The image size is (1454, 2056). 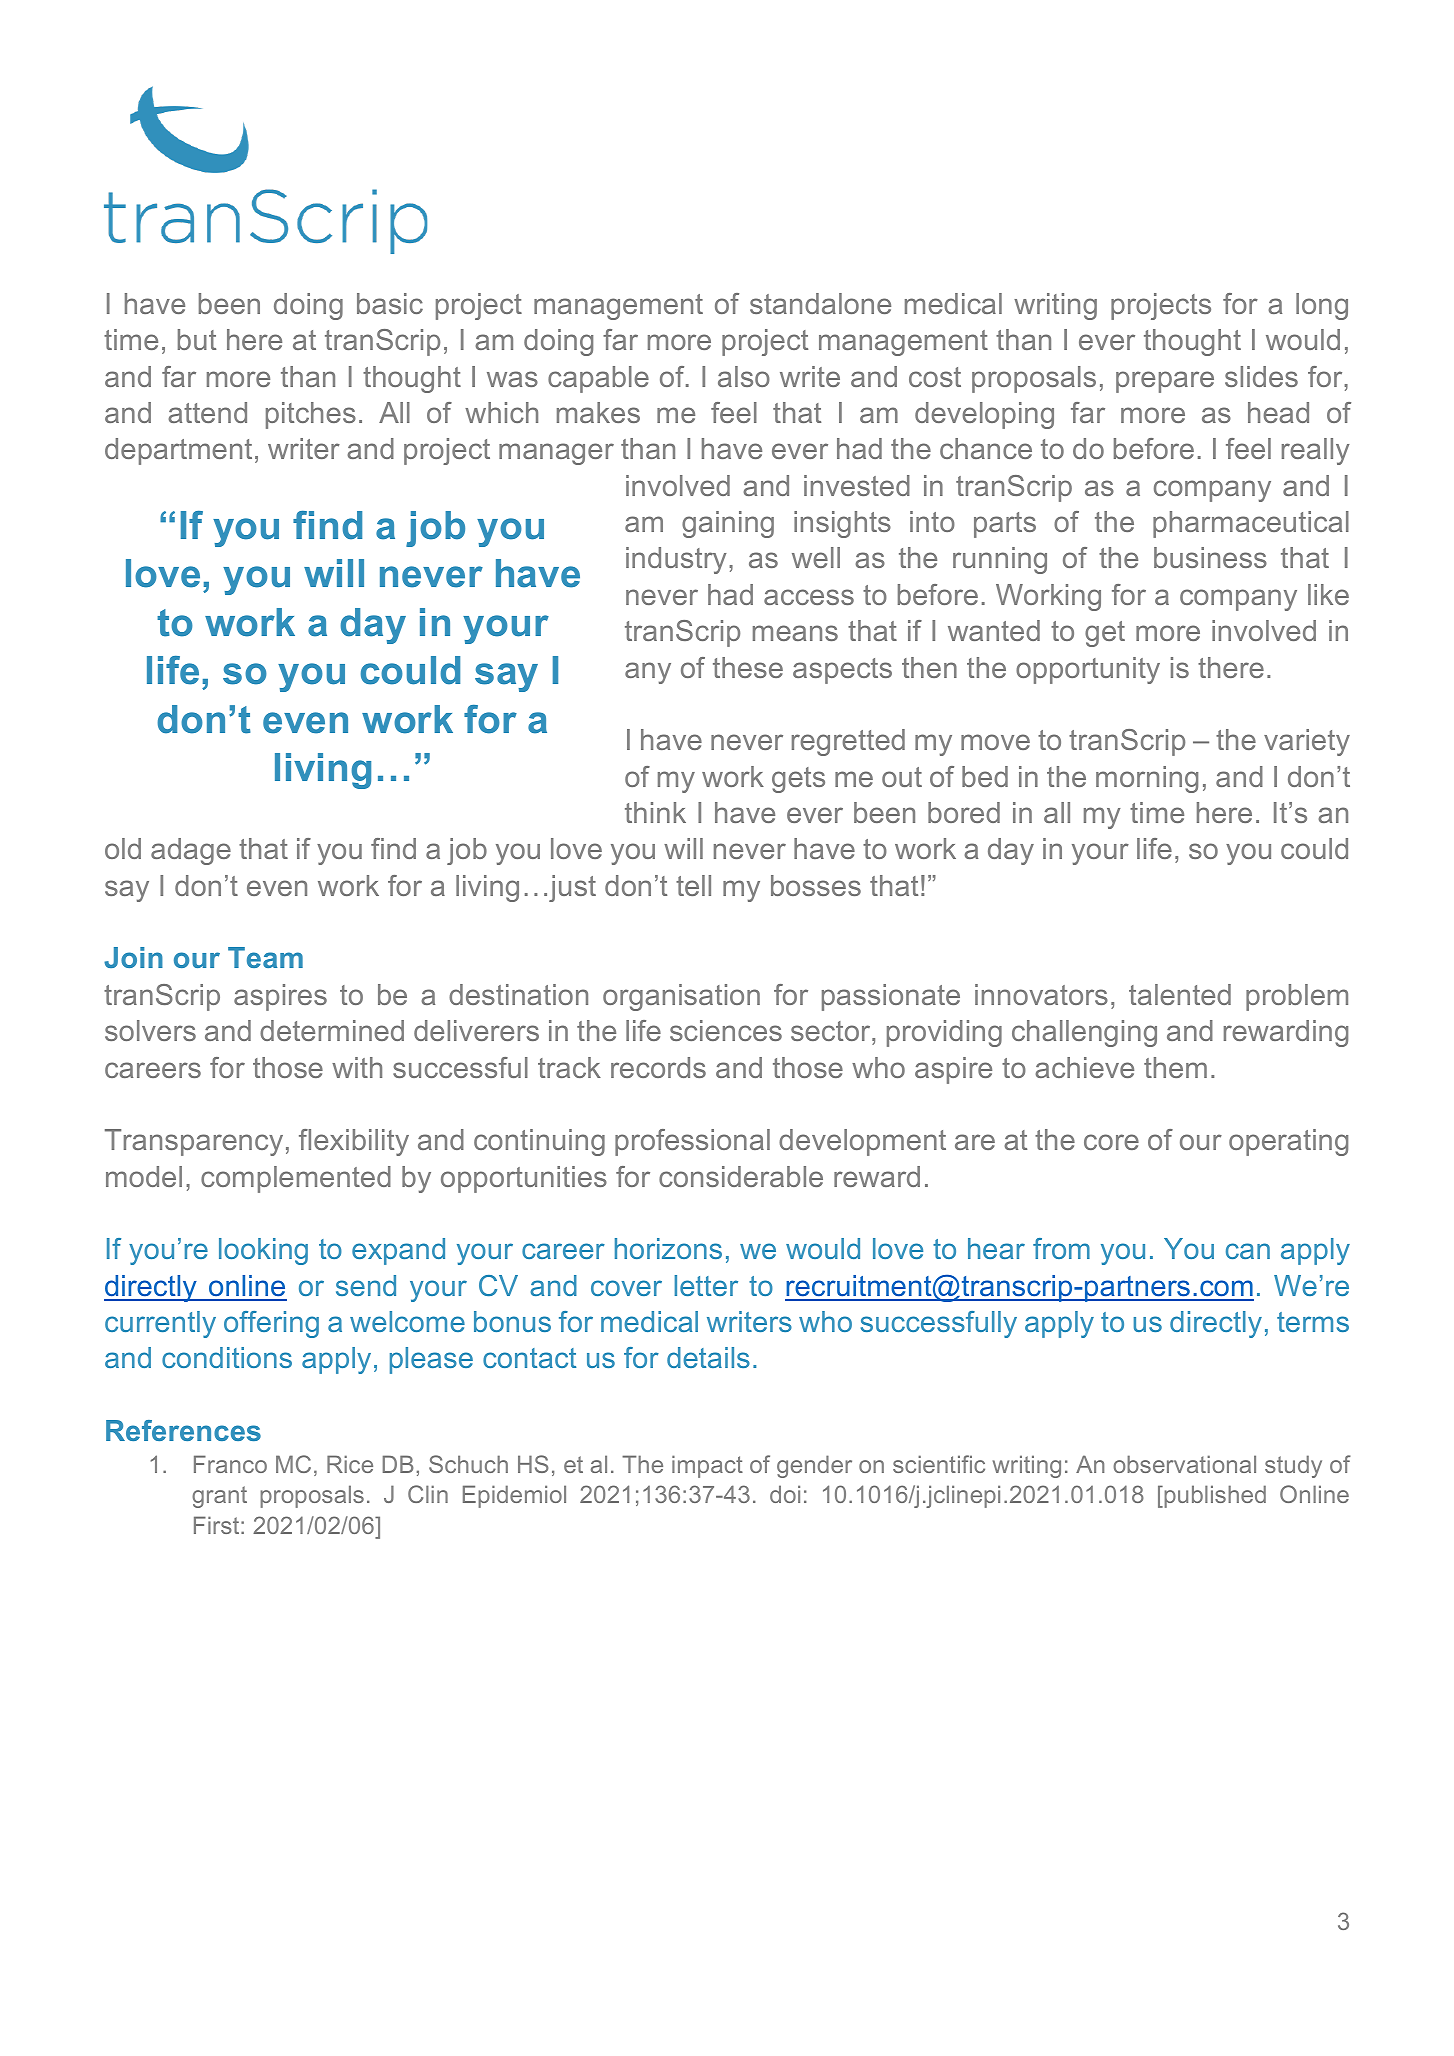 I want to click on with, so click(x=357, y=1067).
